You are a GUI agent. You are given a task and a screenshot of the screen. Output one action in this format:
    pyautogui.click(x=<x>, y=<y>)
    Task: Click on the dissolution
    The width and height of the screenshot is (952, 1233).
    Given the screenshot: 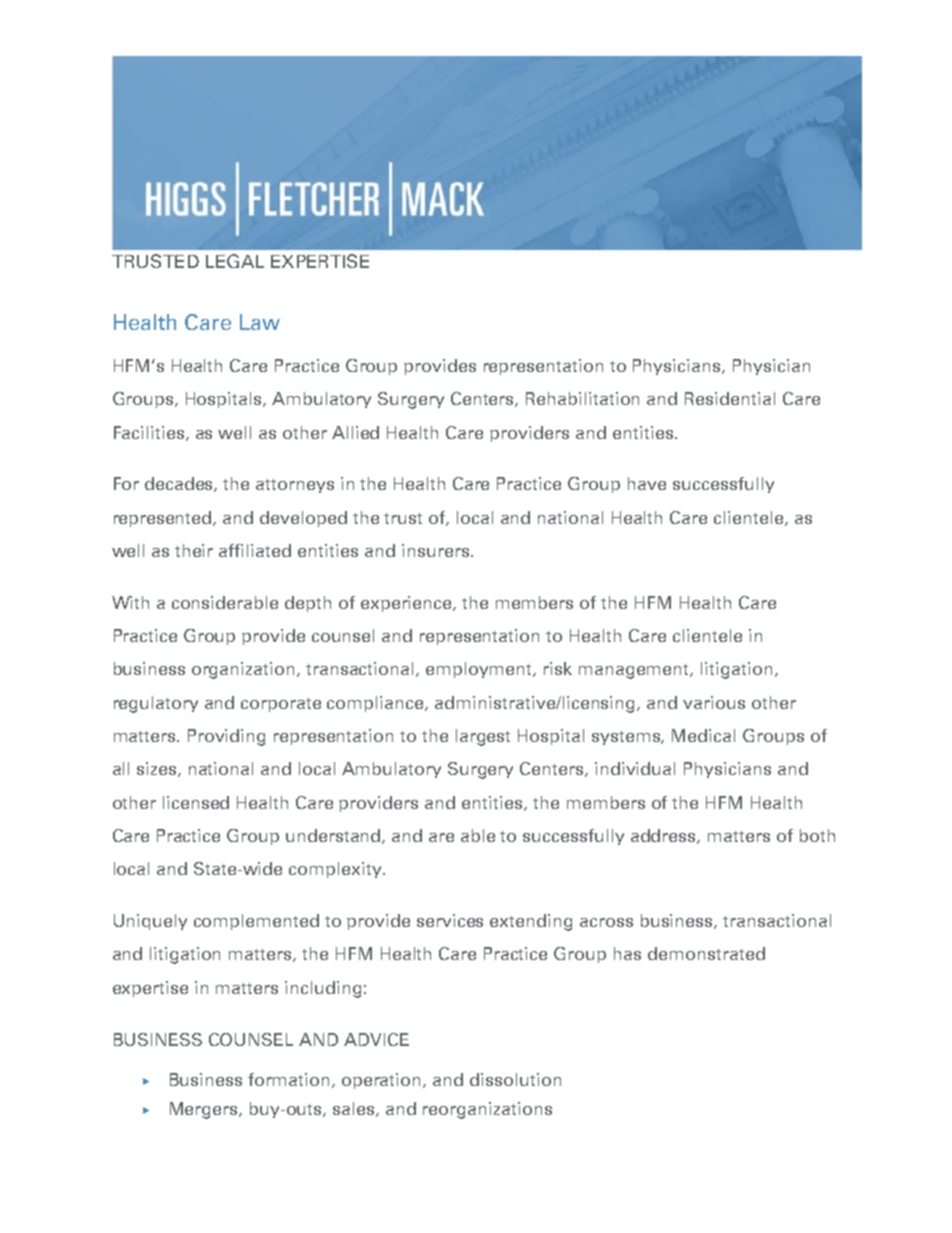 What is the action you would take?
    pyautogui.click(x=515, y=1079)
